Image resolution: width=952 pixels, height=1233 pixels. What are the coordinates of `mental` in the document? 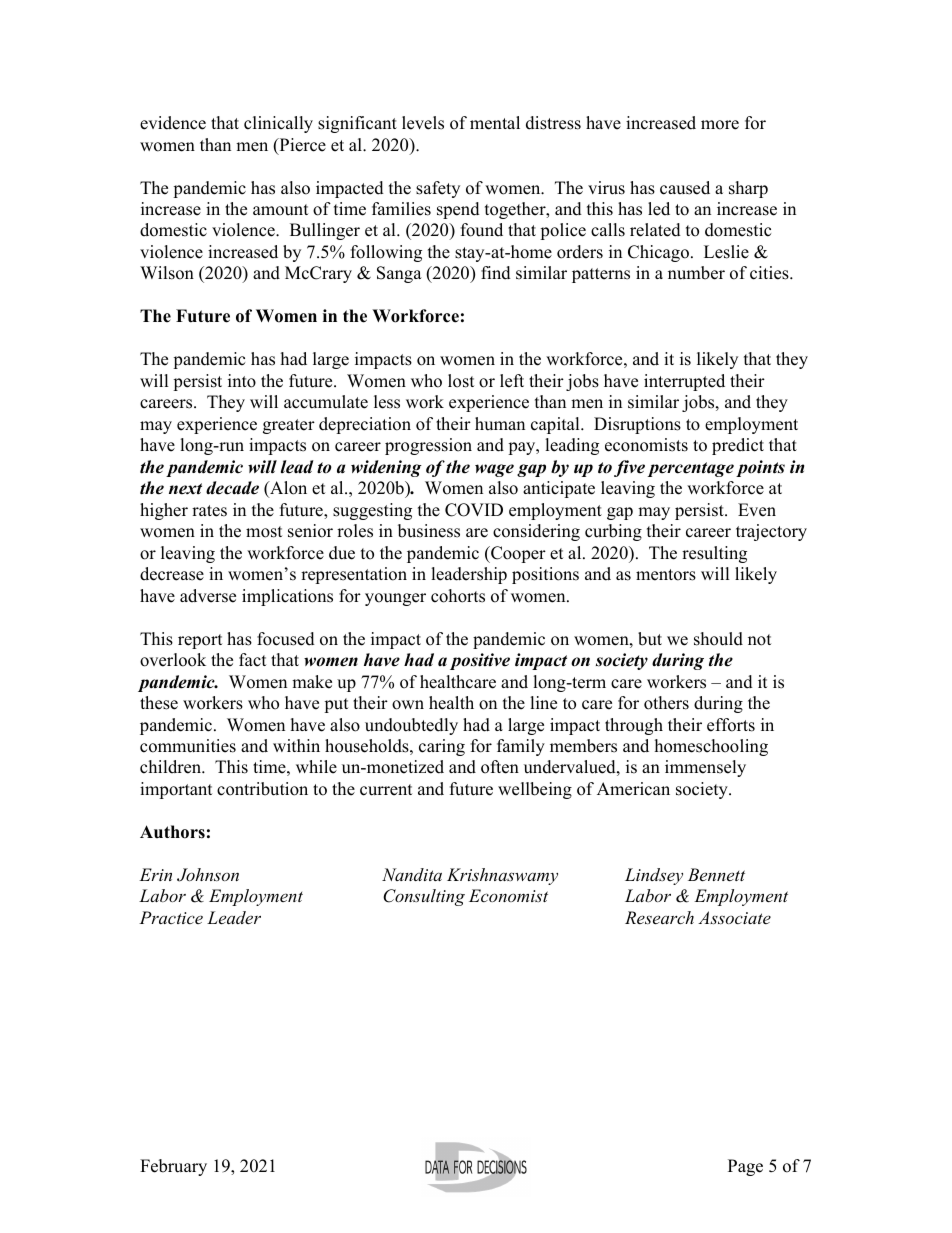 It's located at (495, 123).
